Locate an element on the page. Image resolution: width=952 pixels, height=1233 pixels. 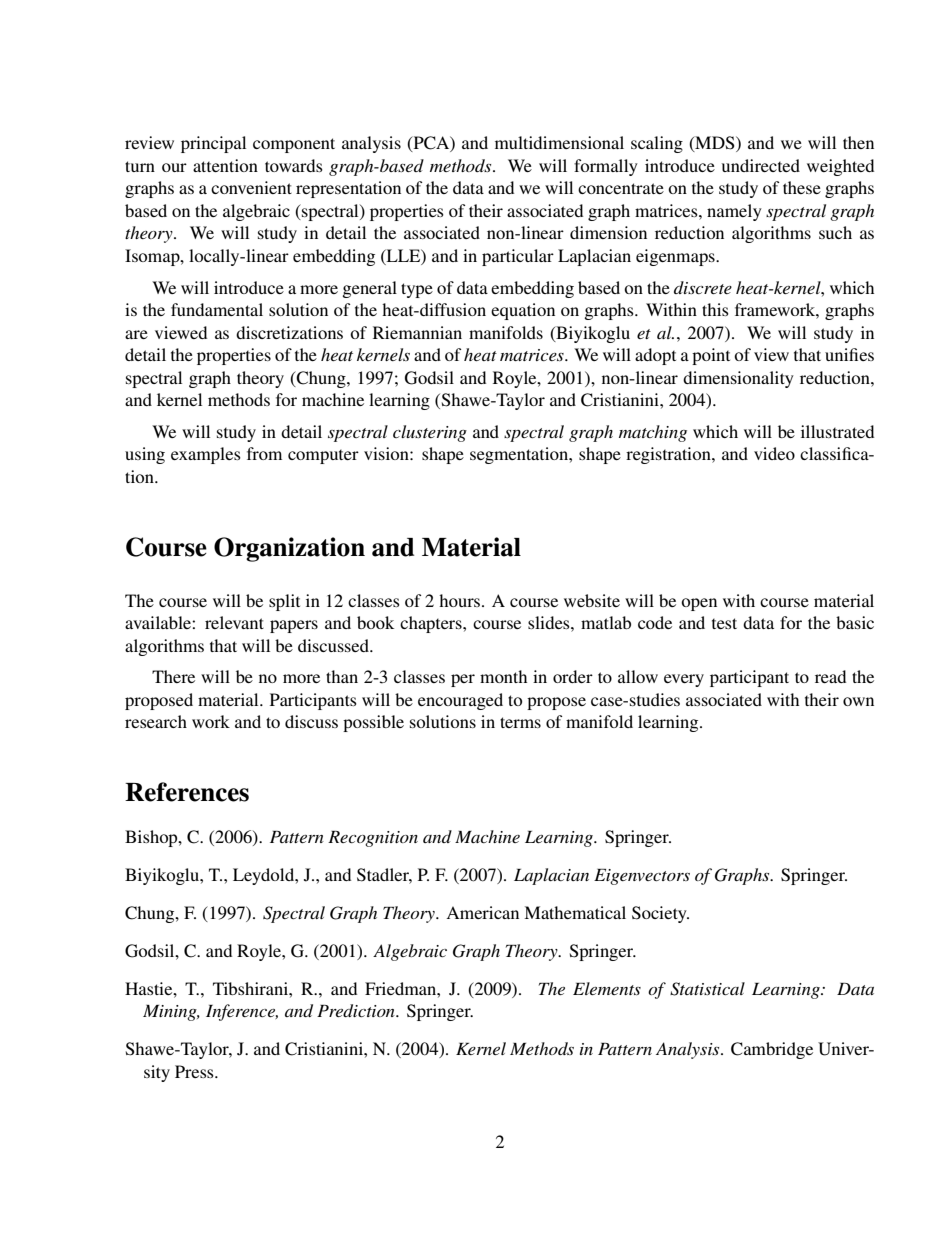
point is located at coordinates (711, 356).
